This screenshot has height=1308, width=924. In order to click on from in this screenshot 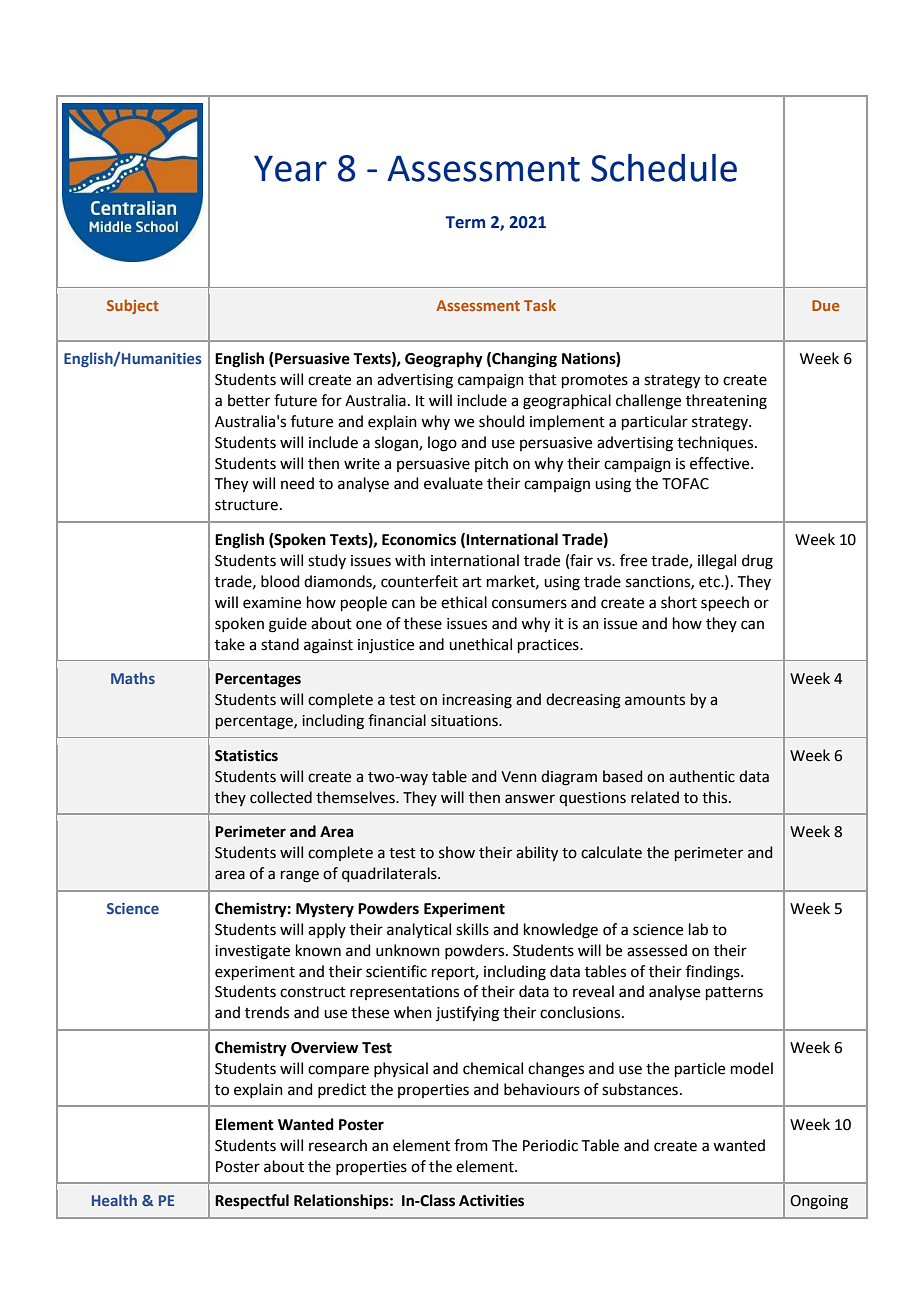, I will do `click(471, 1145)`.
